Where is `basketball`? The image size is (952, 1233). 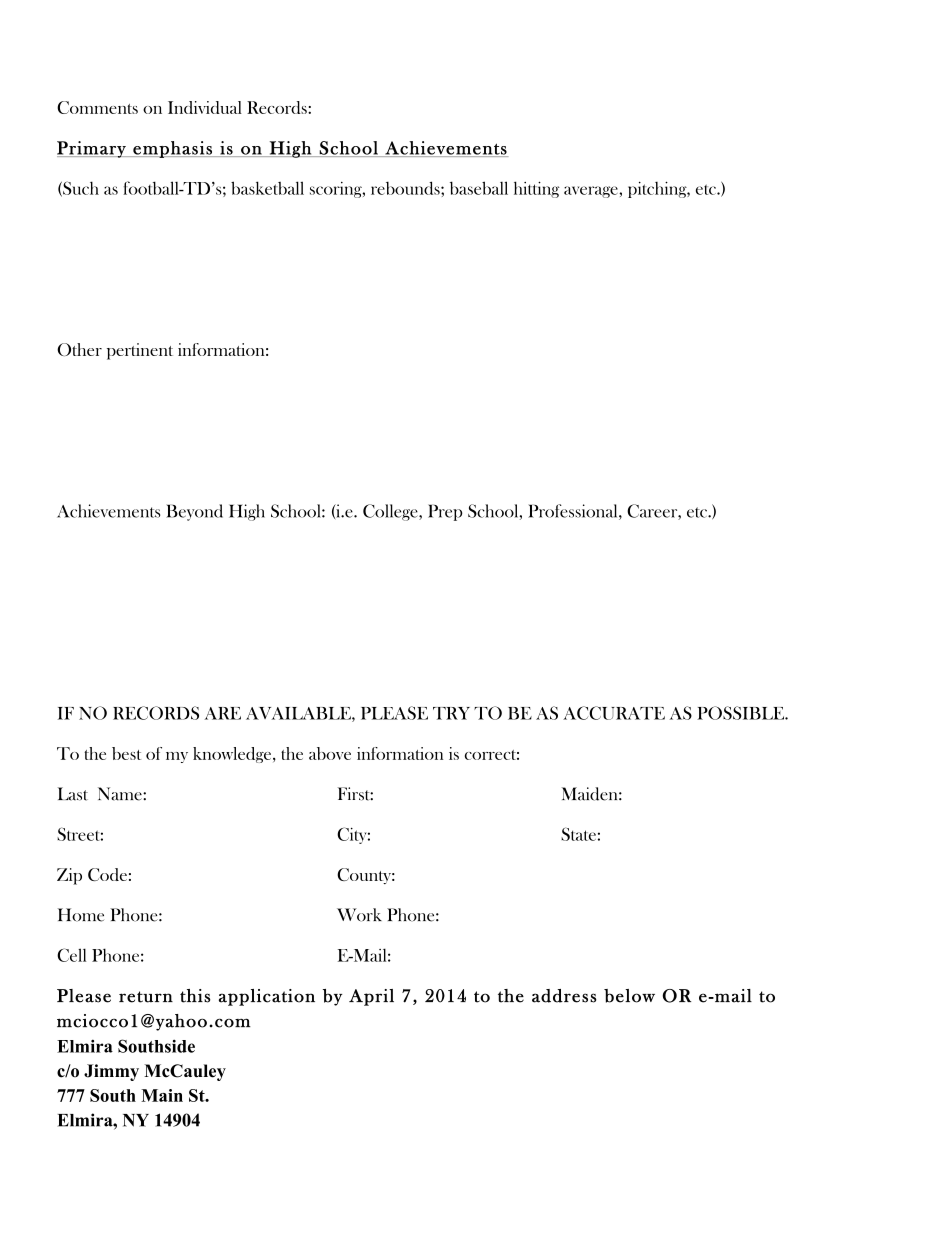
basketball is located at coordinates (267, 188).
